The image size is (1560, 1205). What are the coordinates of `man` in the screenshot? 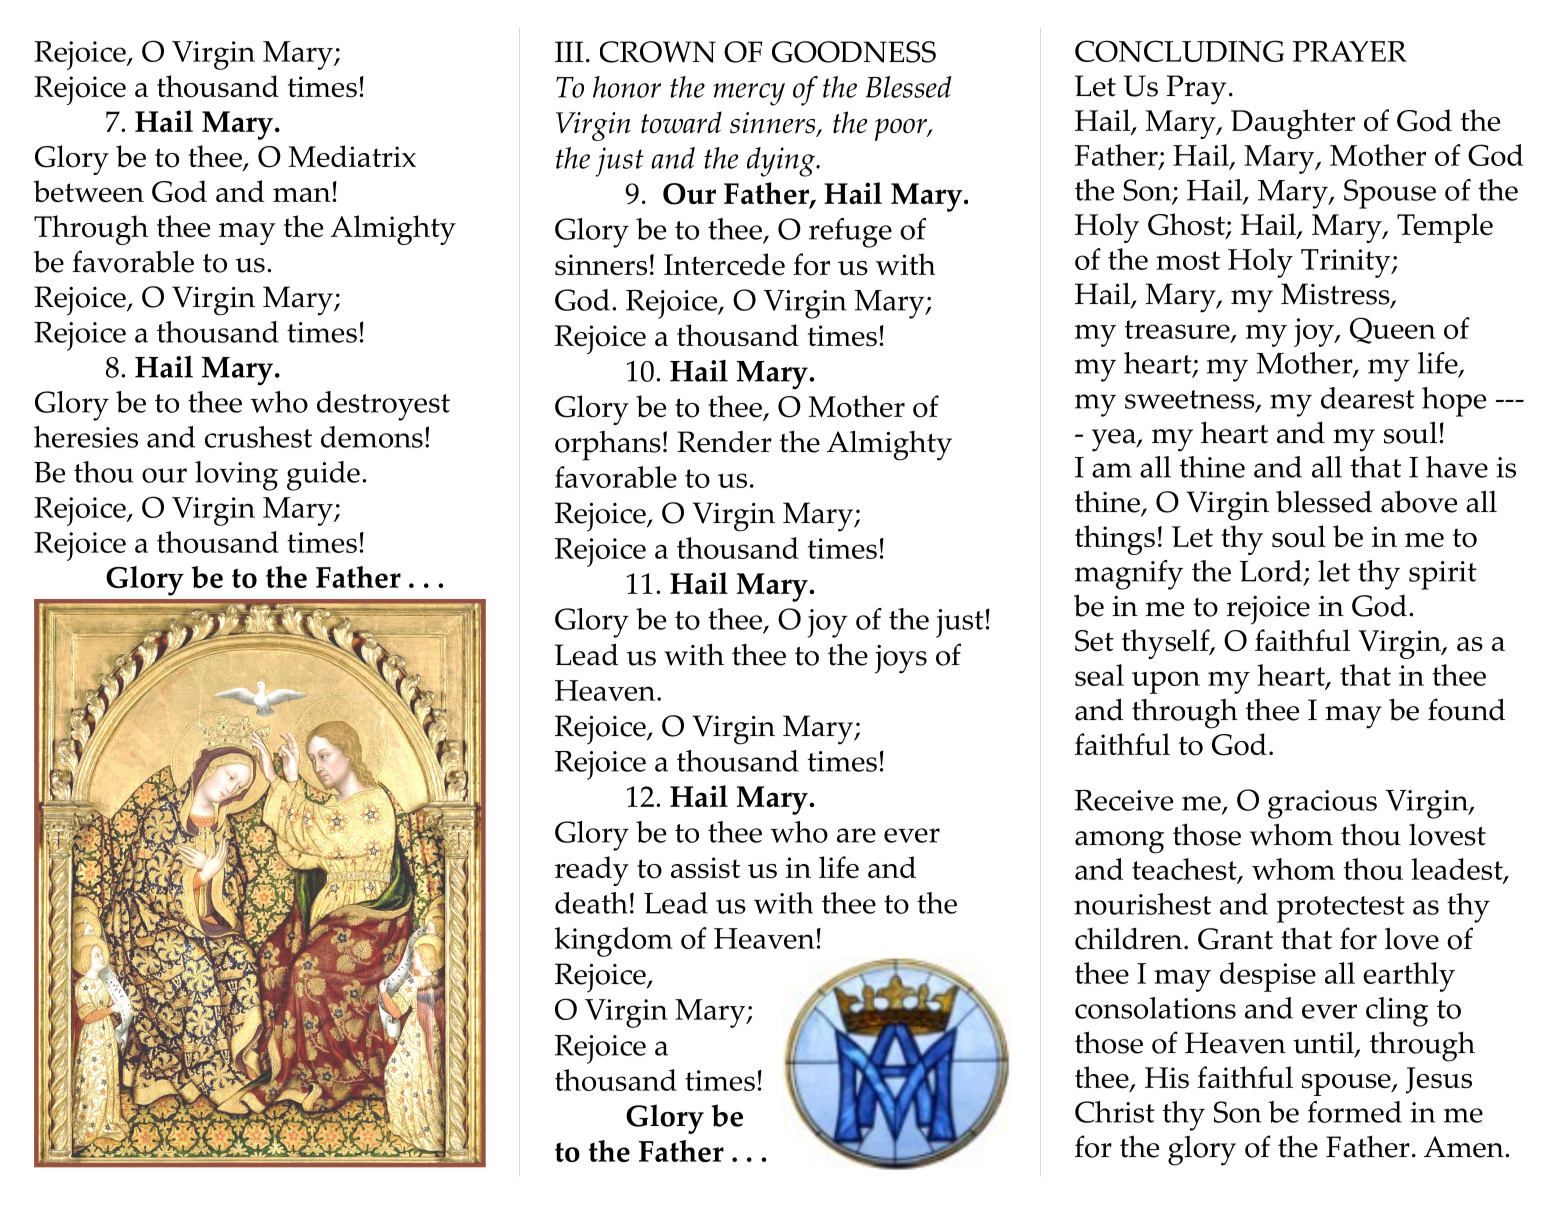 It's located at (302, 195).
